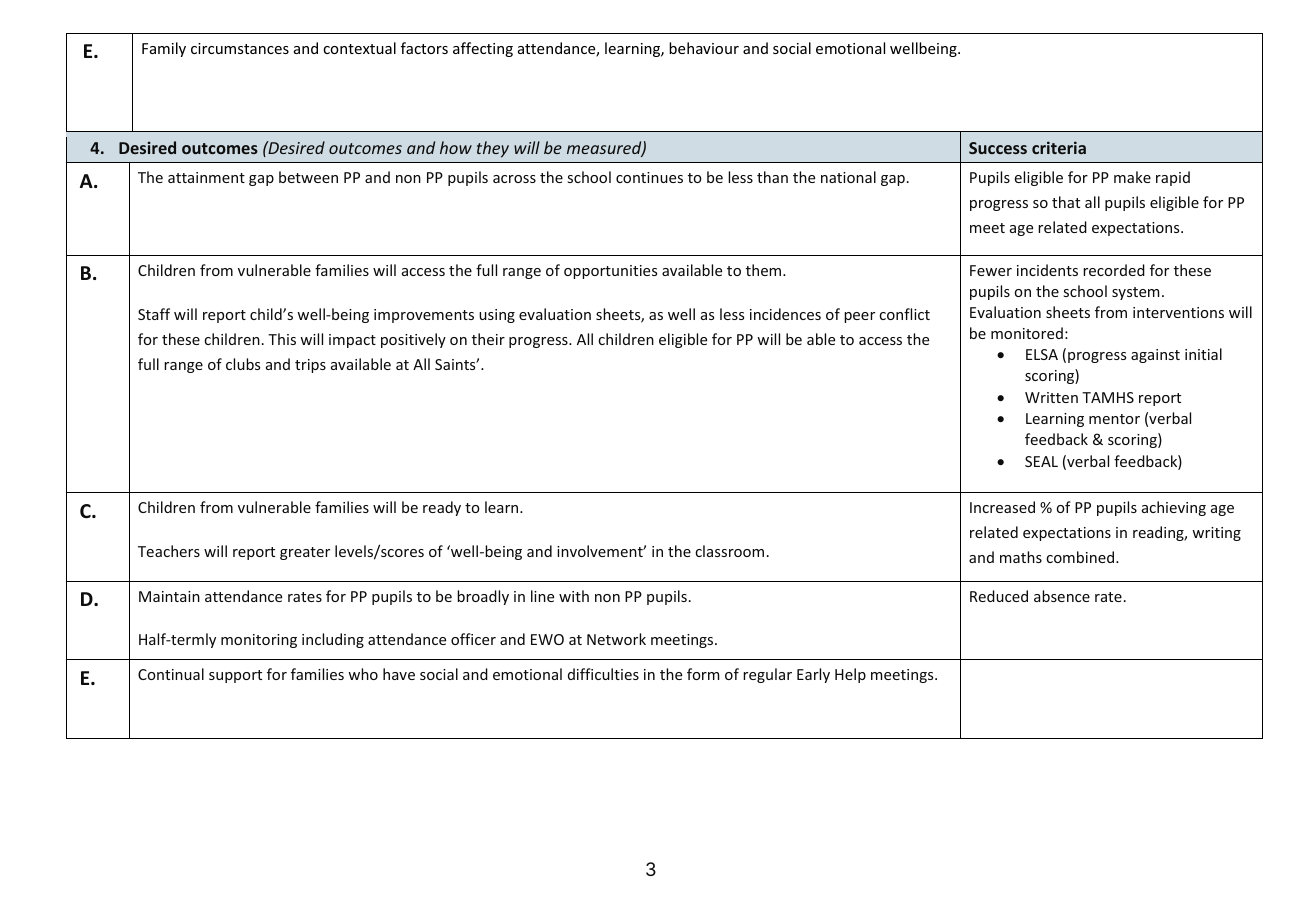 Image resolution: width=1307 pixels, height=924 pixels. Describe the element at coordinates (259, 641) in the document. I see `monitoring` at that location.
